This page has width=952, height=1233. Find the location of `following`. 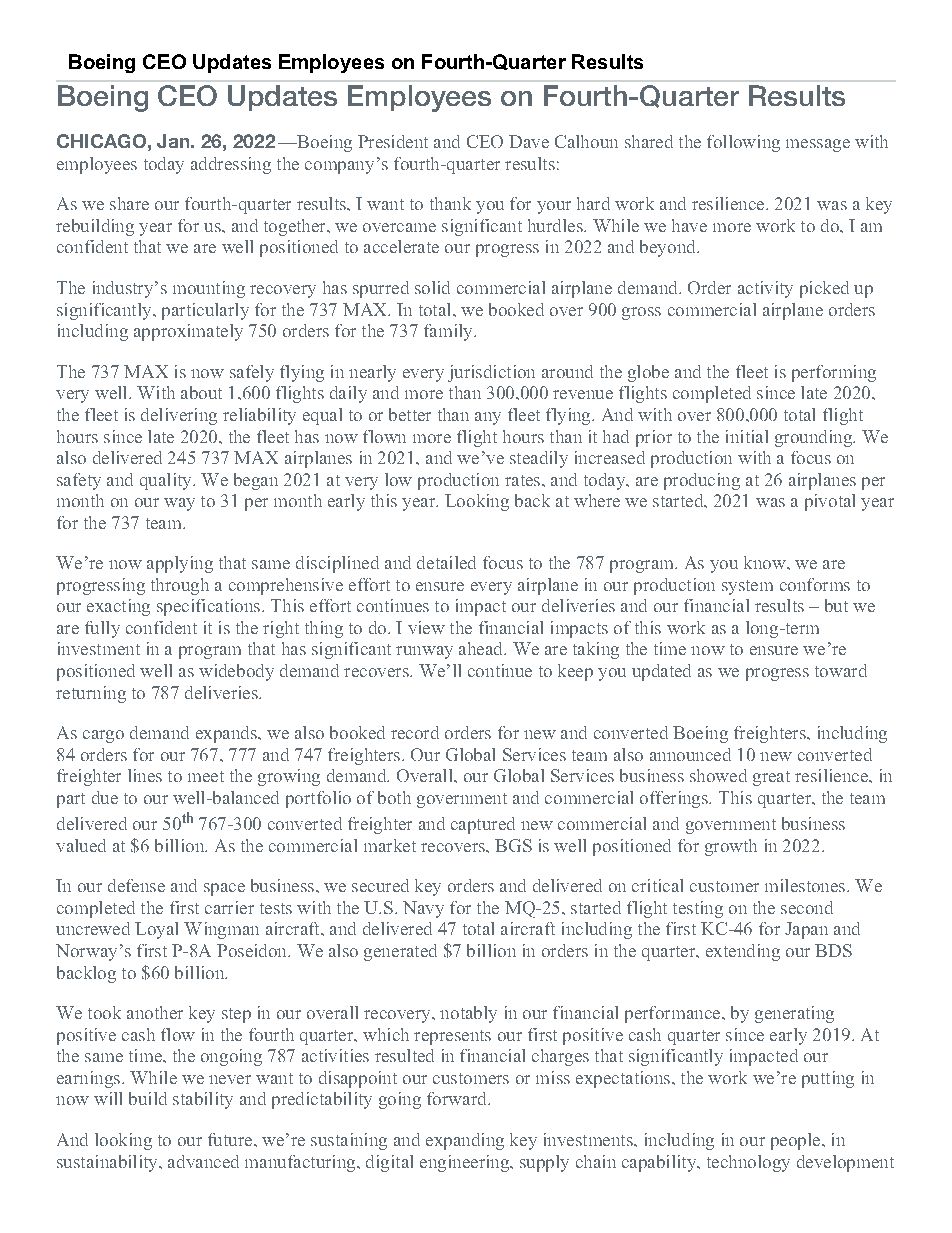

following is located at coordinates (743, 143).
